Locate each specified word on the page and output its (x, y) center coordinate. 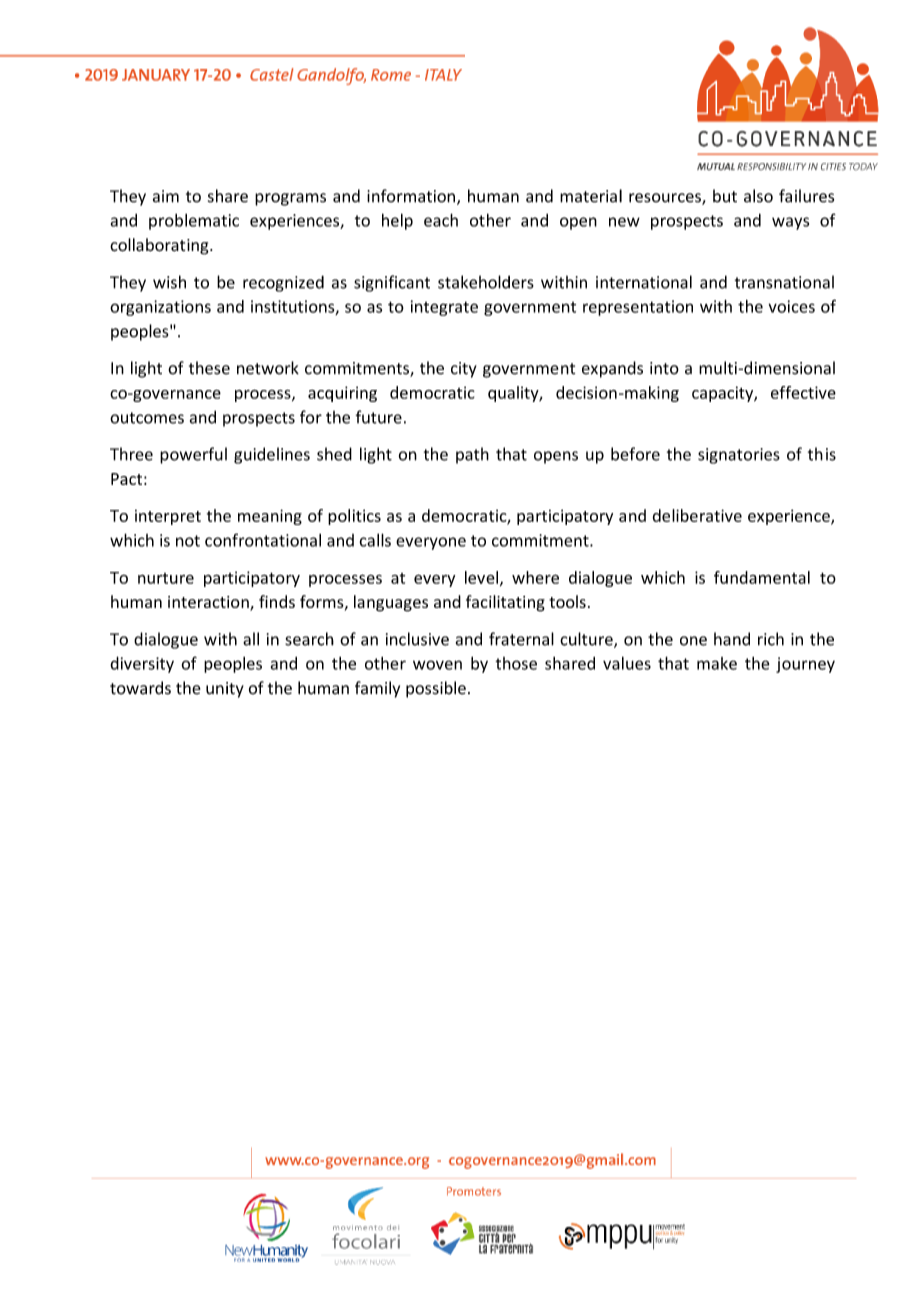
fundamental (762, 577)
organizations (160, 308)
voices (792, 306)
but (725, 196)
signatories (739, 456)
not (188, 541)
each (441, 220)
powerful (193, 455)
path (472, 455)
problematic (194, 222)
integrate (444, 308)
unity (225, 690)
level (481, 577)
